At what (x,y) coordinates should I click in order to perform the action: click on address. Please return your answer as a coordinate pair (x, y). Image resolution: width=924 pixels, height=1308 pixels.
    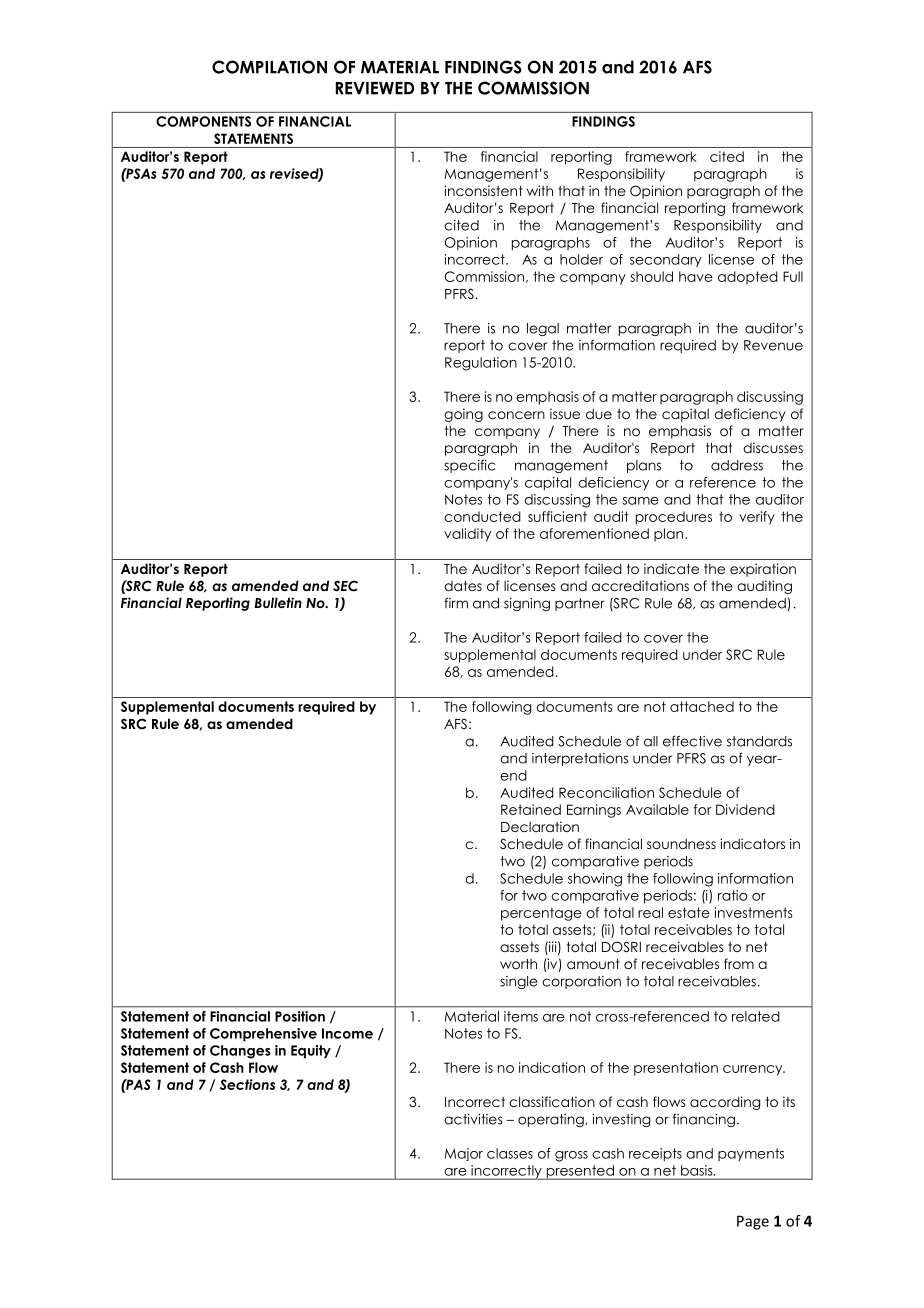
    Looking at the image, I should click on (737, 465).
